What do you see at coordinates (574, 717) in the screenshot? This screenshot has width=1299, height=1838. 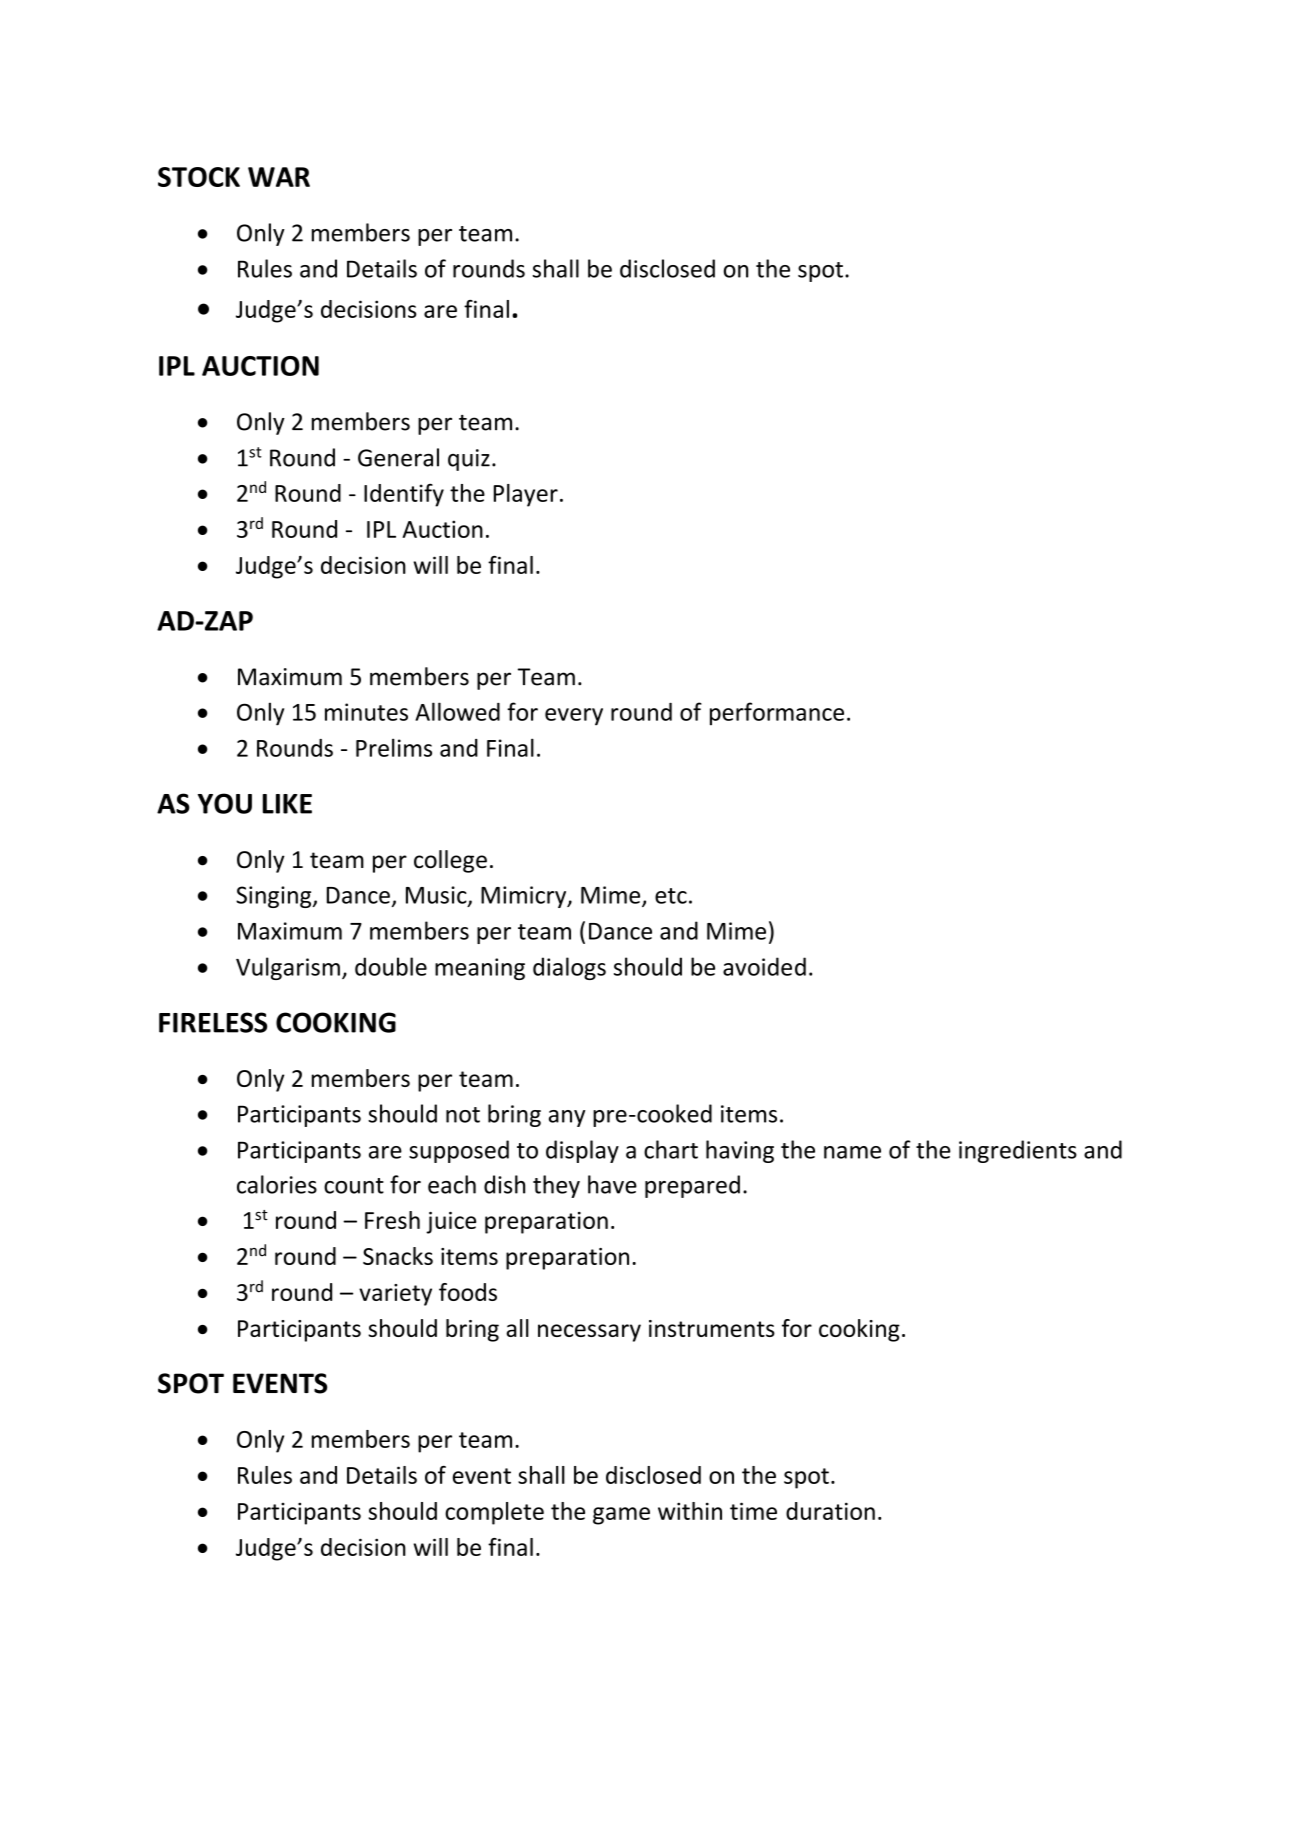 I see `every` at bounding box center [574, 717].
